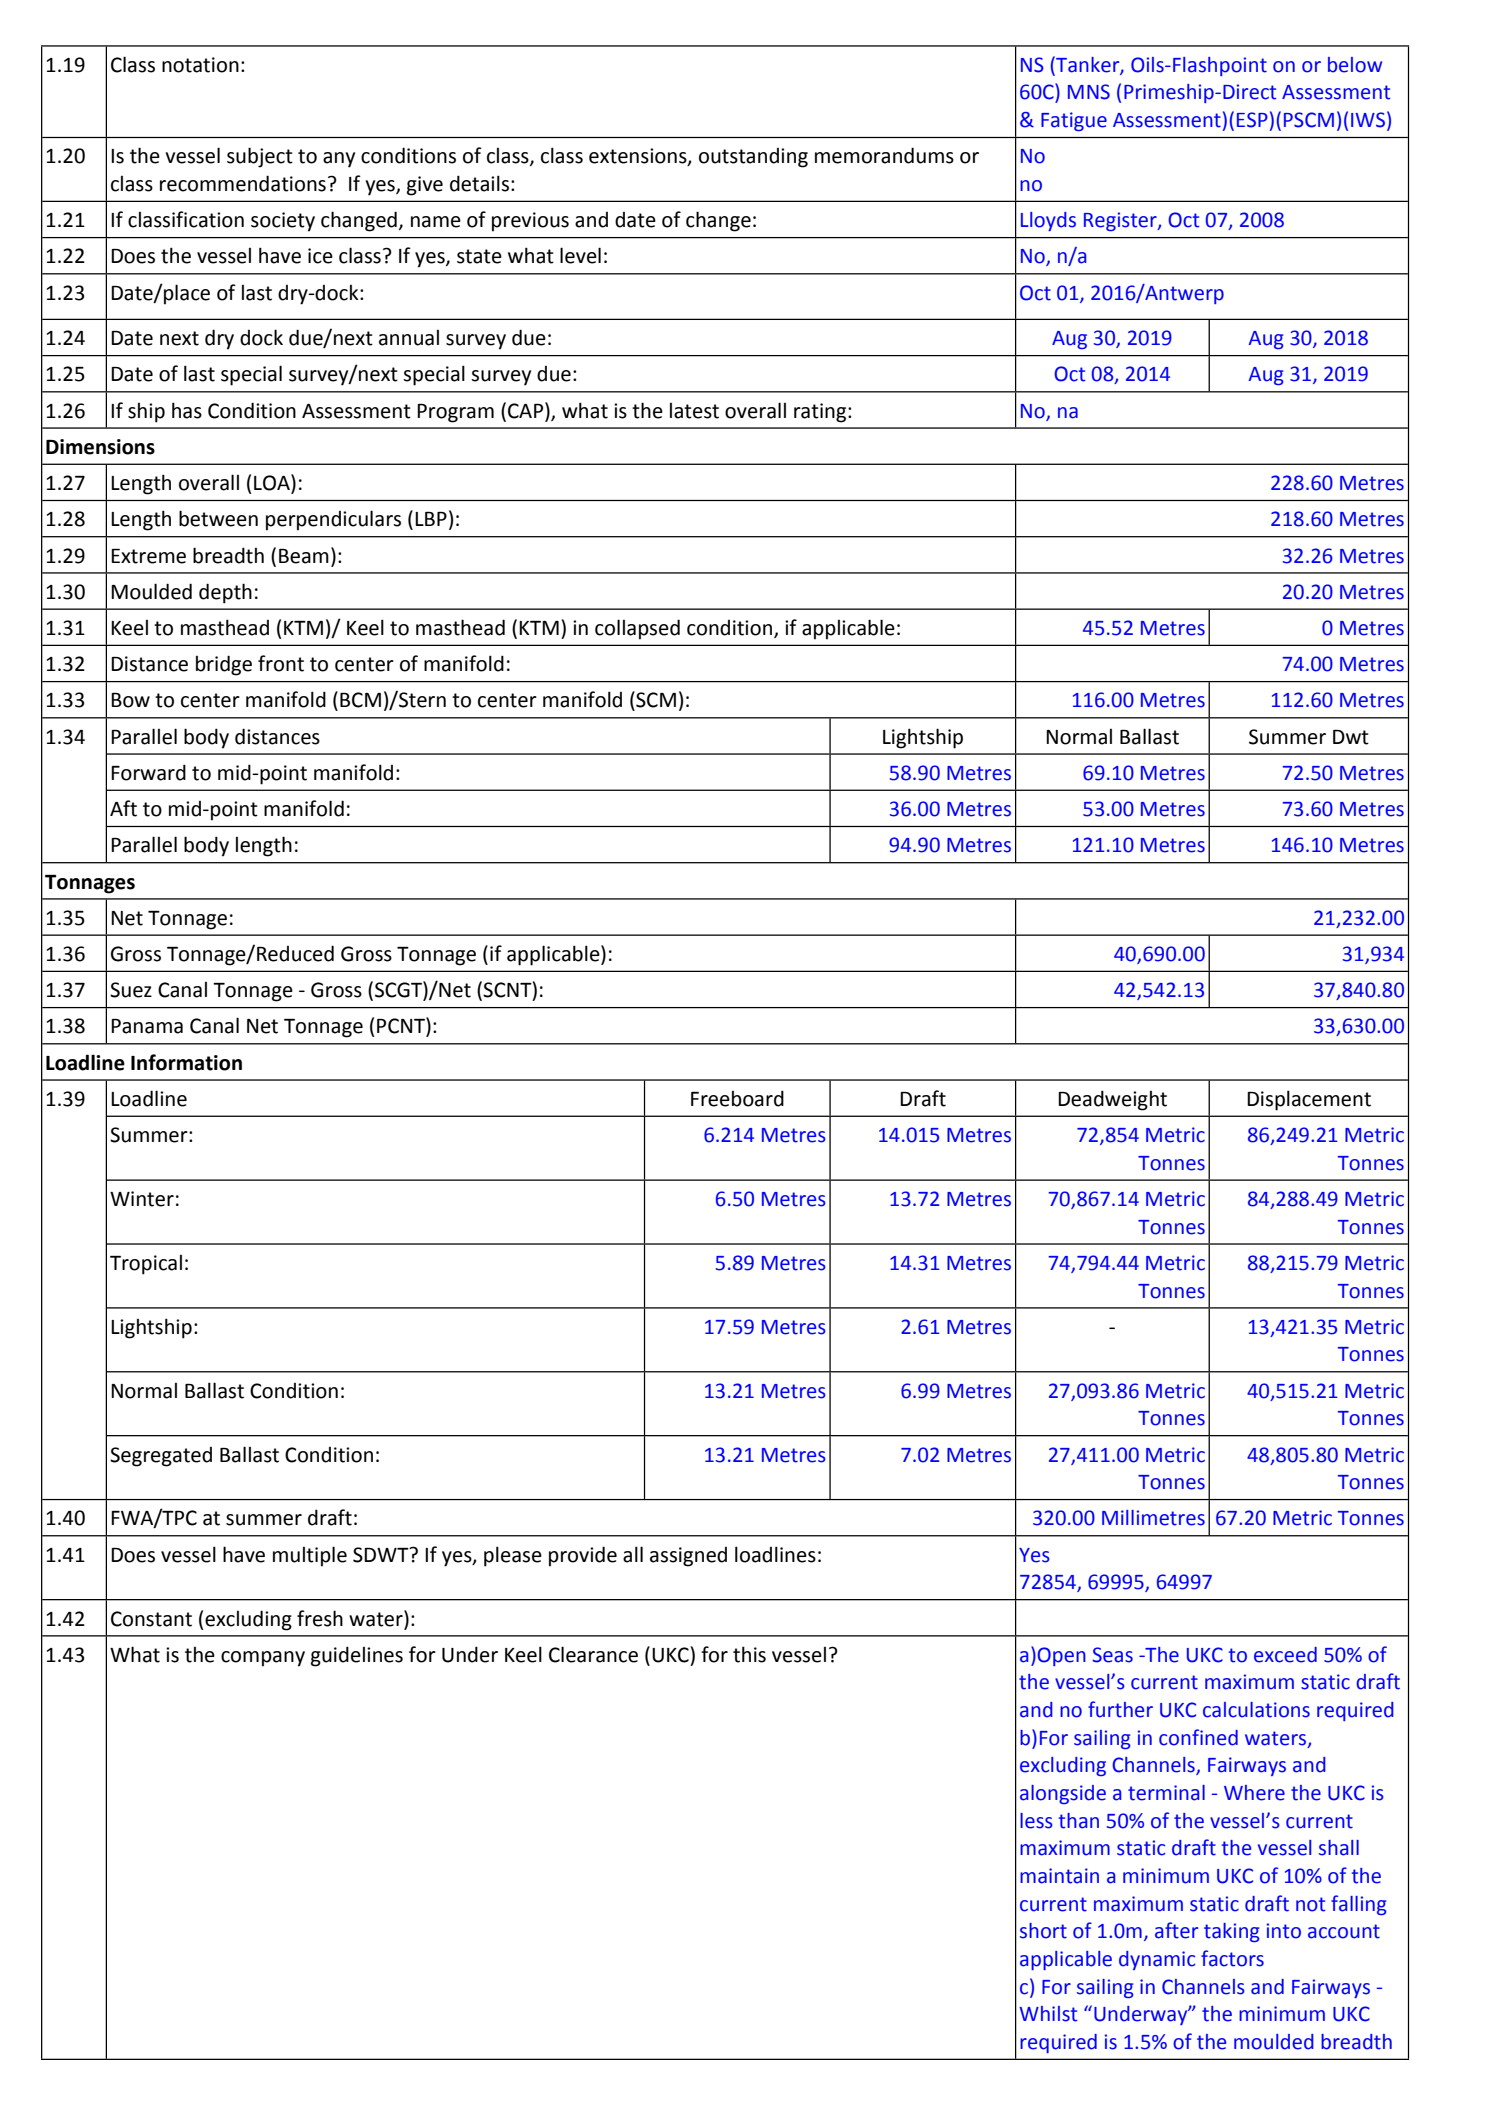  What do you see at coordinates (263, 1659) in the page?
I see `company` at bounding box center [263, 1659].
